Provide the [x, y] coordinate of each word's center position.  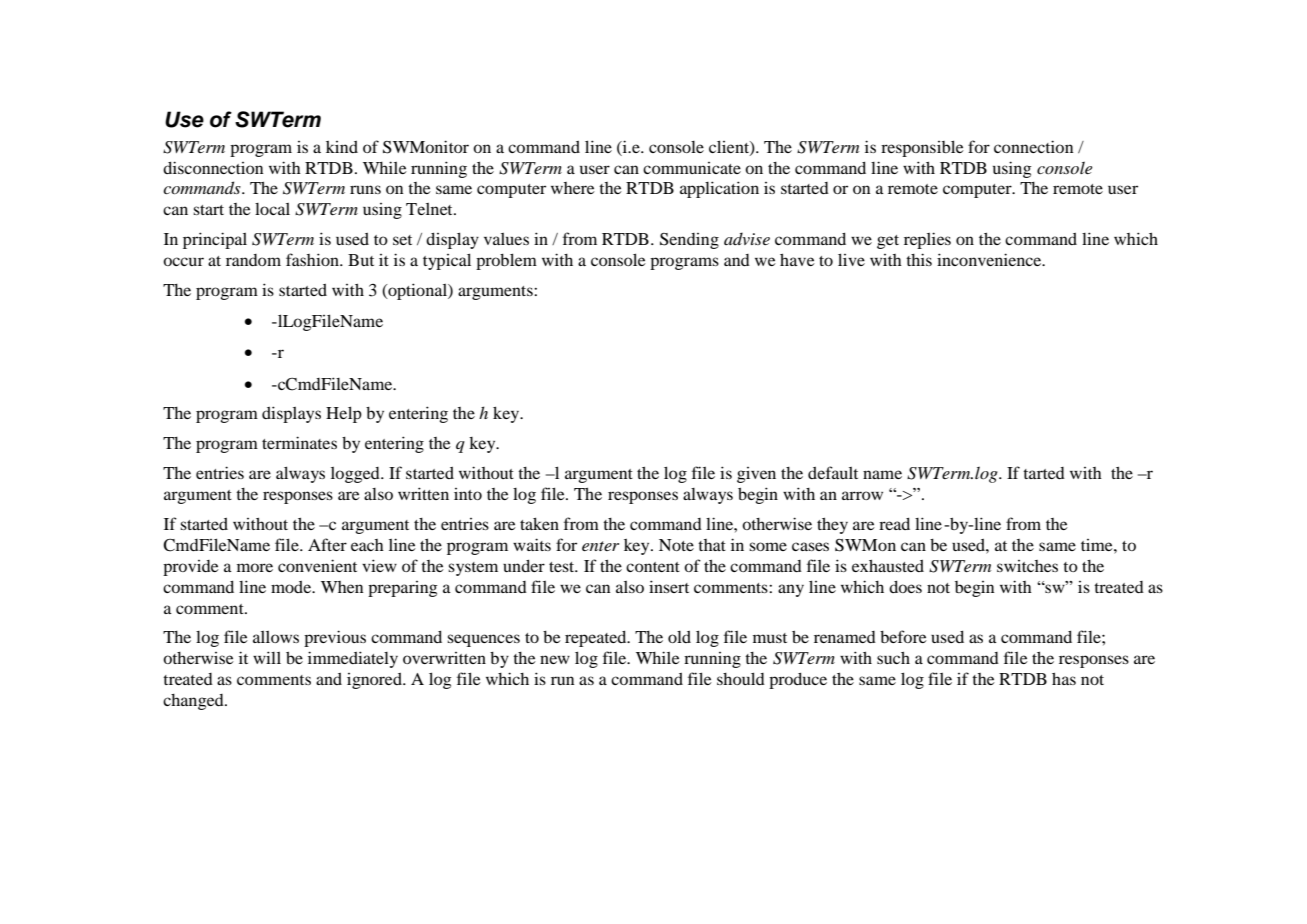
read [894, 524]
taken [539, 523]
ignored [375, 681]
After [327, 544]
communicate [692, 168]
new [555, 659]
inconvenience [990, 259]
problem [506, 261]
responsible [922, 148]
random [253, 260]
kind [342, 147]
